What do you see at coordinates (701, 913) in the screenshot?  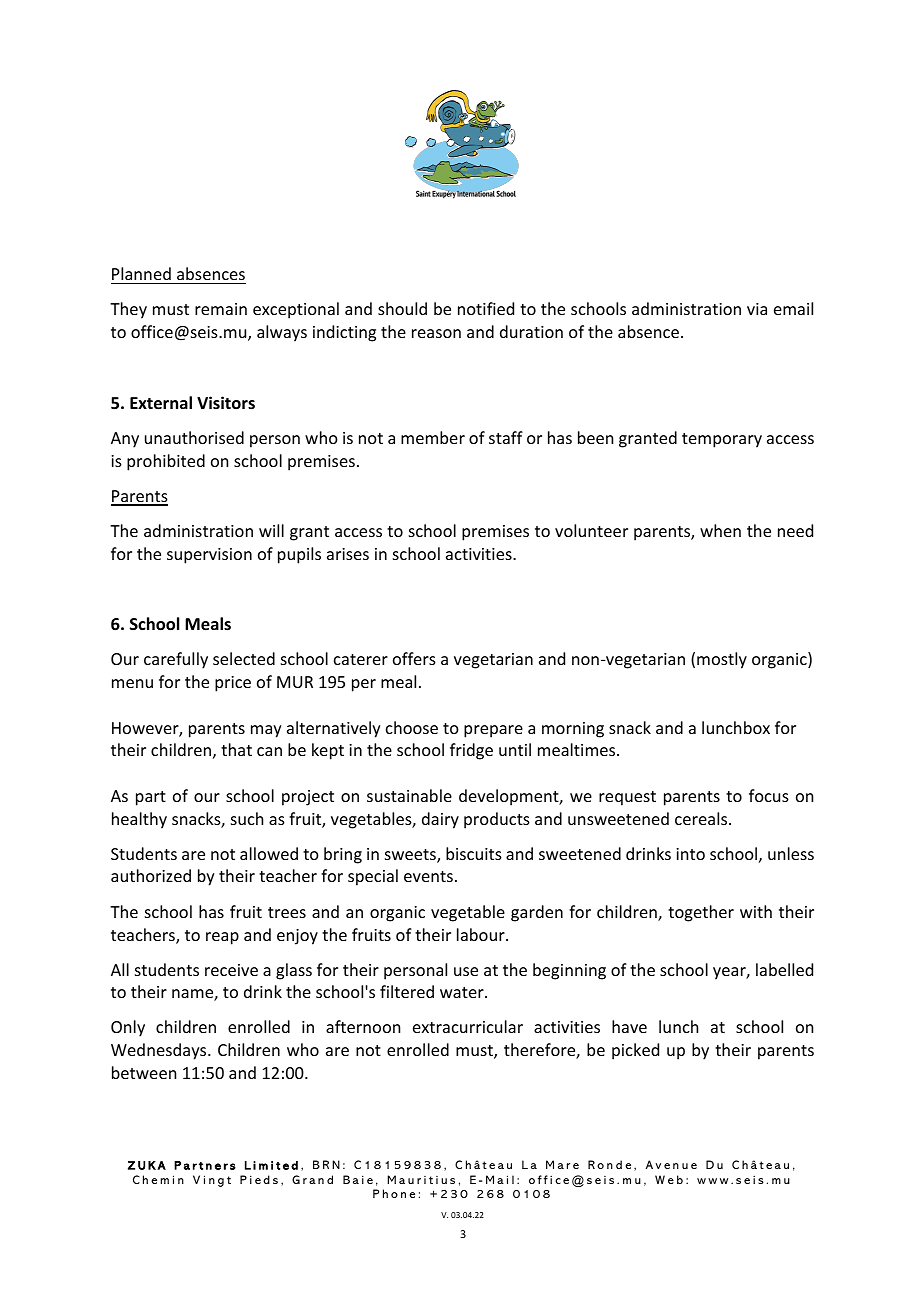 I see `together` at bounding box center [701, 913].
